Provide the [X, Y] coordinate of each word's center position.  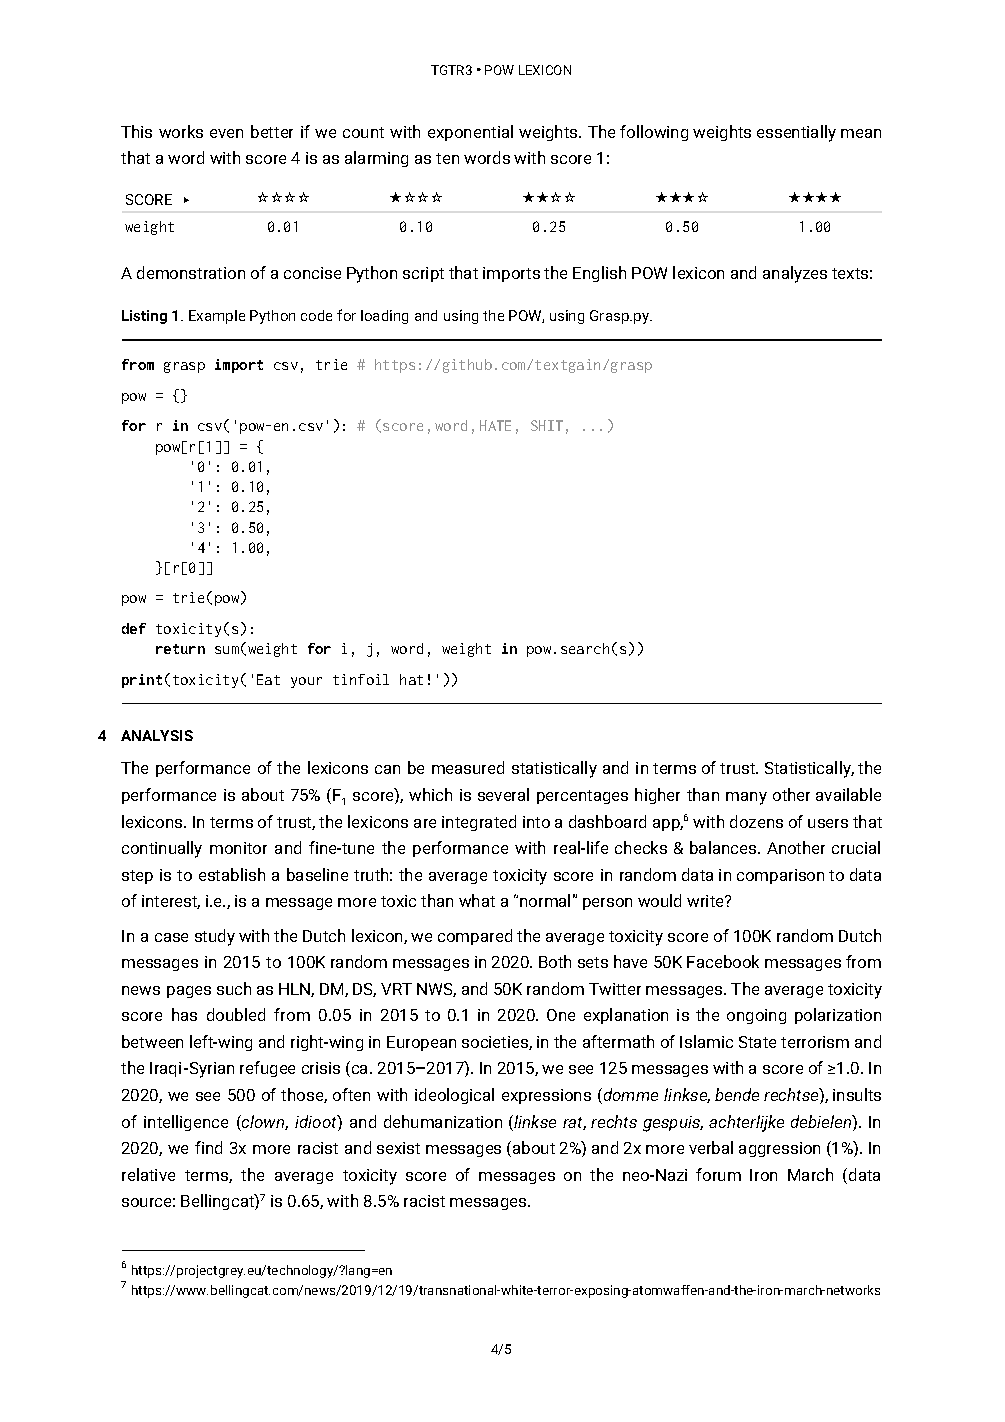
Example [217, 317]
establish [232, 874]
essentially [796, 133]
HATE [495, 425]
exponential [470, 133]
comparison [780, 876]
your [306, 682]
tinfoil [361, 679]
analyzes [795, 274]
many [746, 798]
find [208, 1147]
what [477, 900]
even [226, 133]
